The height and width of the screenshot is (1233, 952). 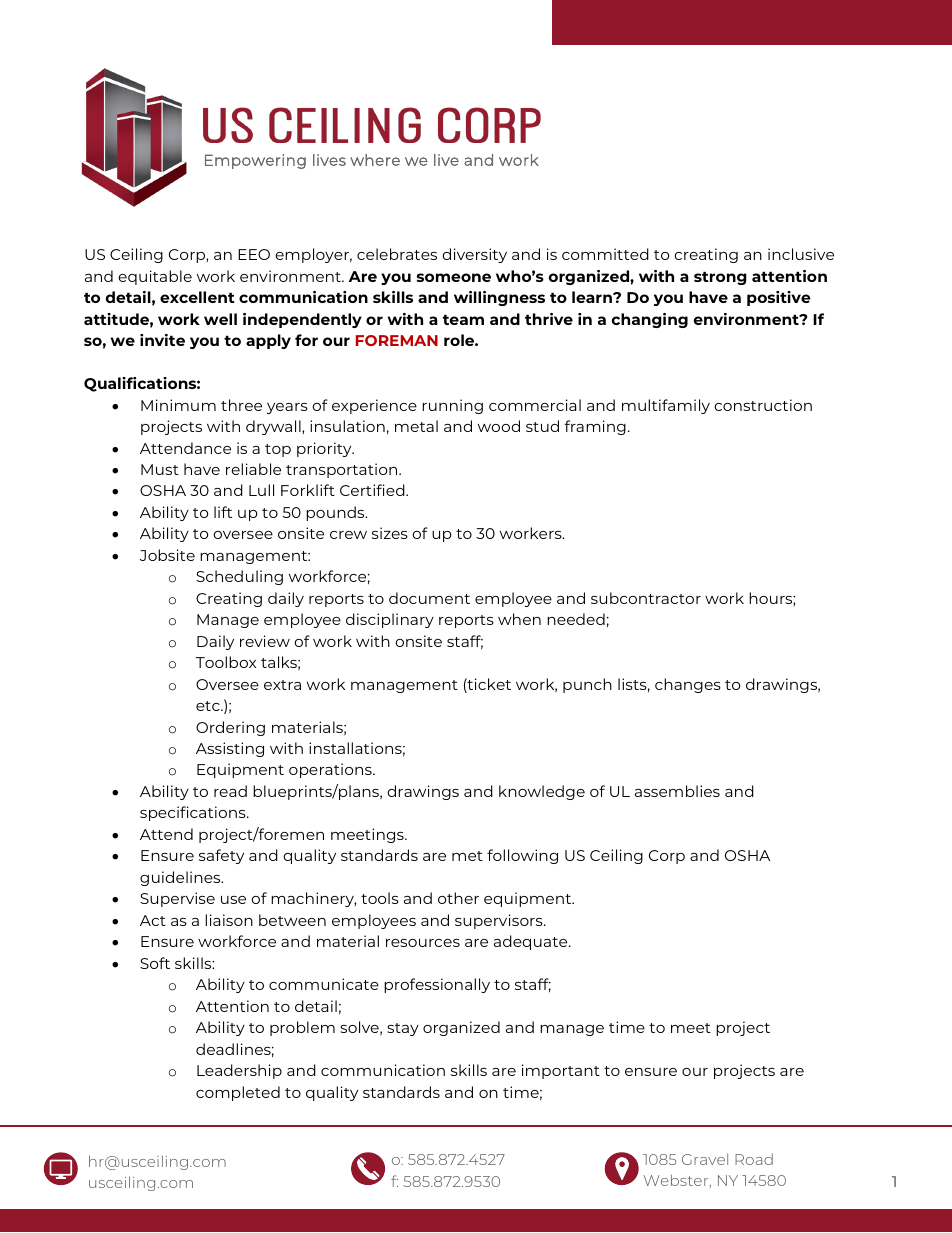 I want to click on changes, so click(x=688, y=685).
